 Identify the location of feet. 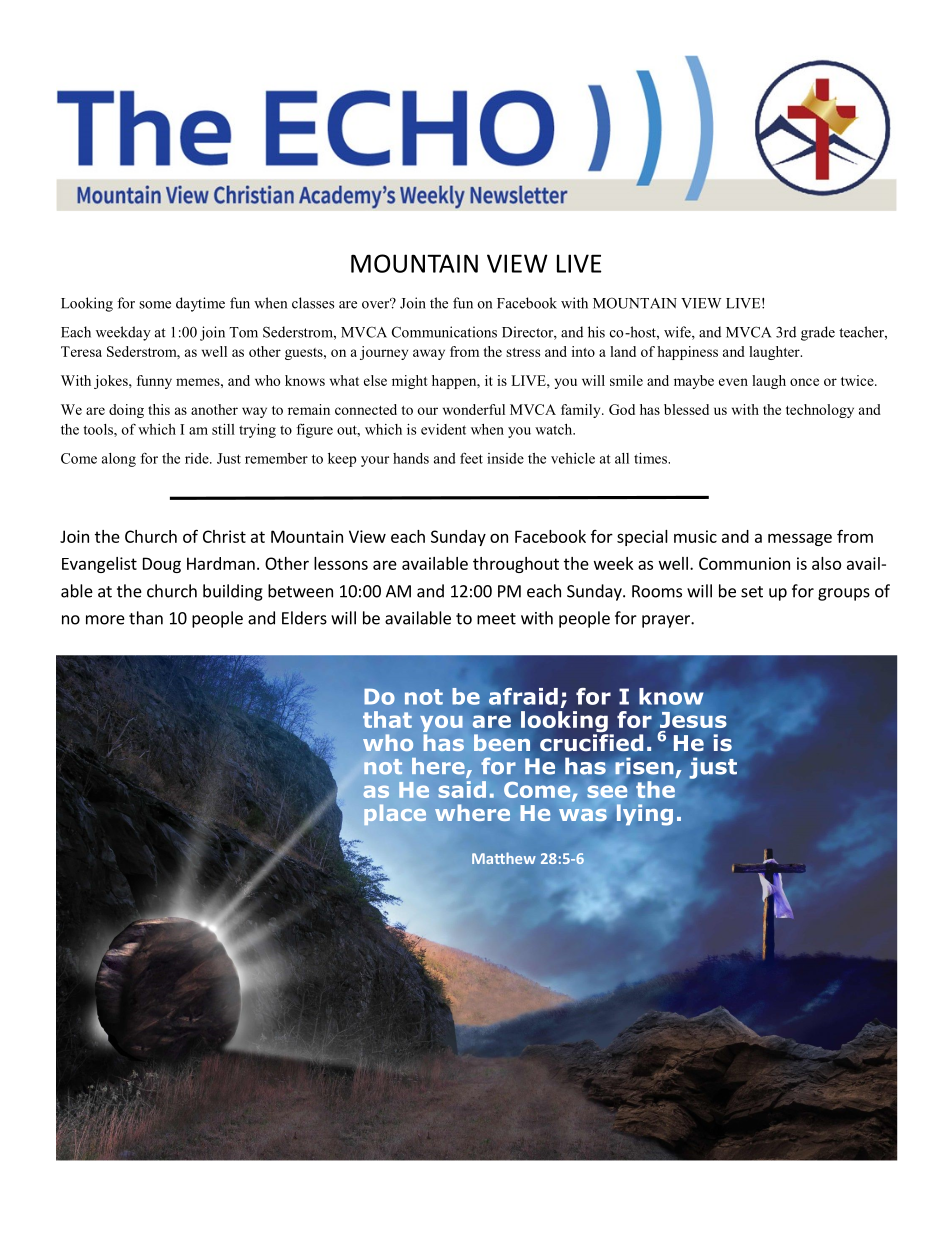
(471, 458).
